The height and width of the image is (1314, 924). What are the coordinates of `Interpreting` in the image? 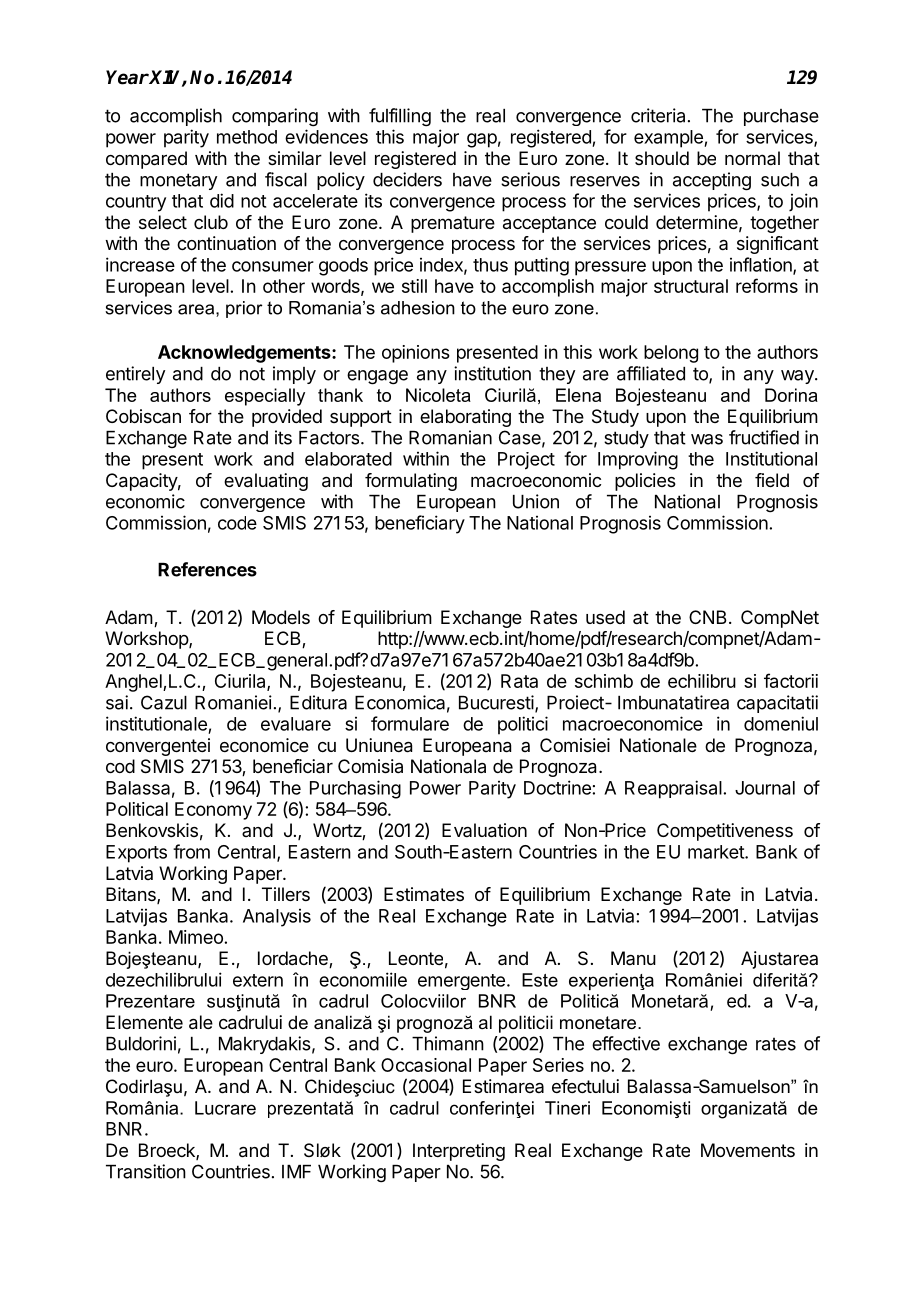 It's located at (459, 1152).
